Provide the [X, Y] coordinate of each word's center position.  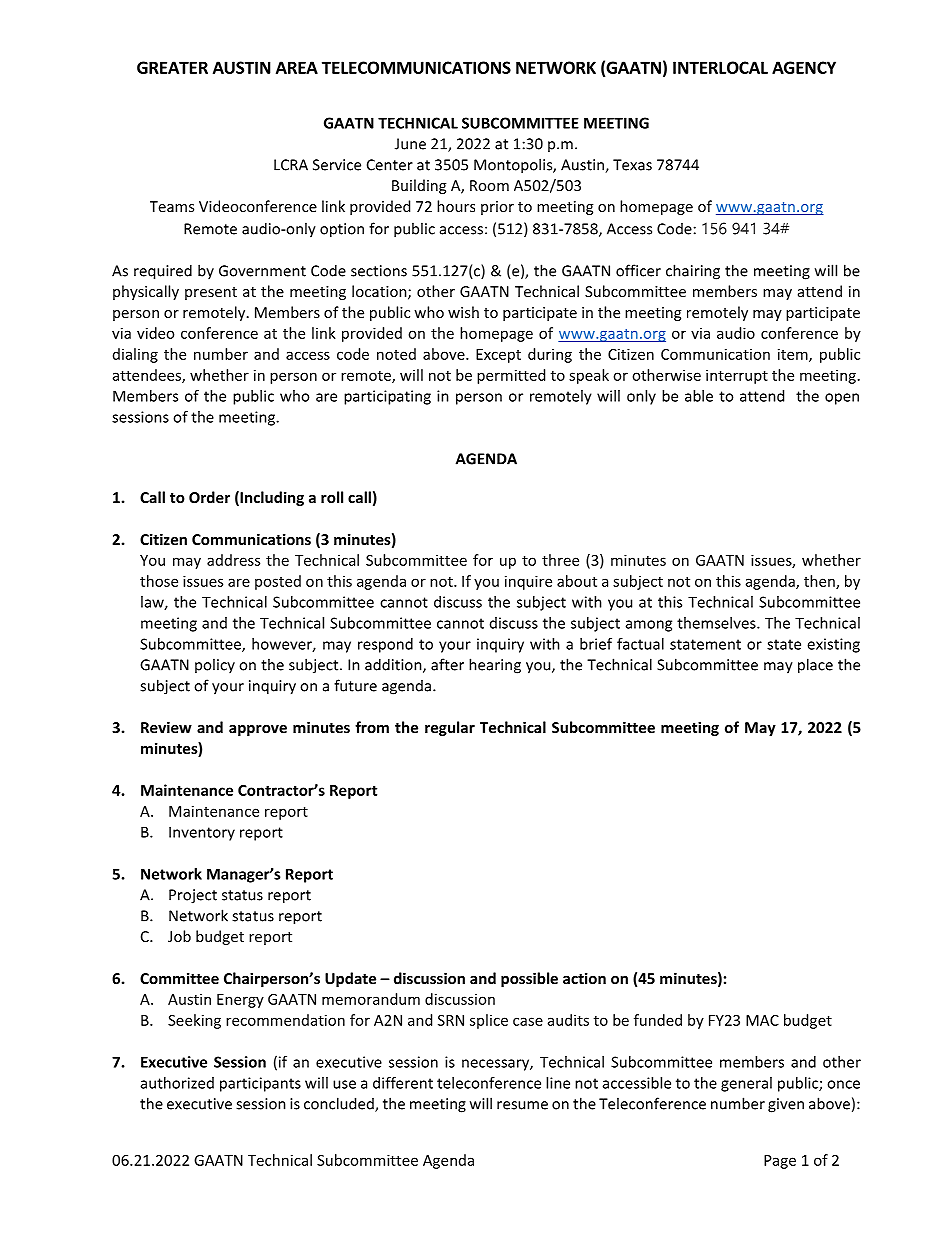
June [410, 144]
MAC [762, 1020]
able [699, 396]
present [211, 293]
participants [260, 1084]
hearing [495, 666]
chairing [693, 272]
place [815, 666]
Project [193, 896]
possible [529, 979]
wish [463, 312]
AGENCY [804, 67]
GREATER [172, 67]
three [560, 560]
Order [209, 497]
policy [215, 665]
